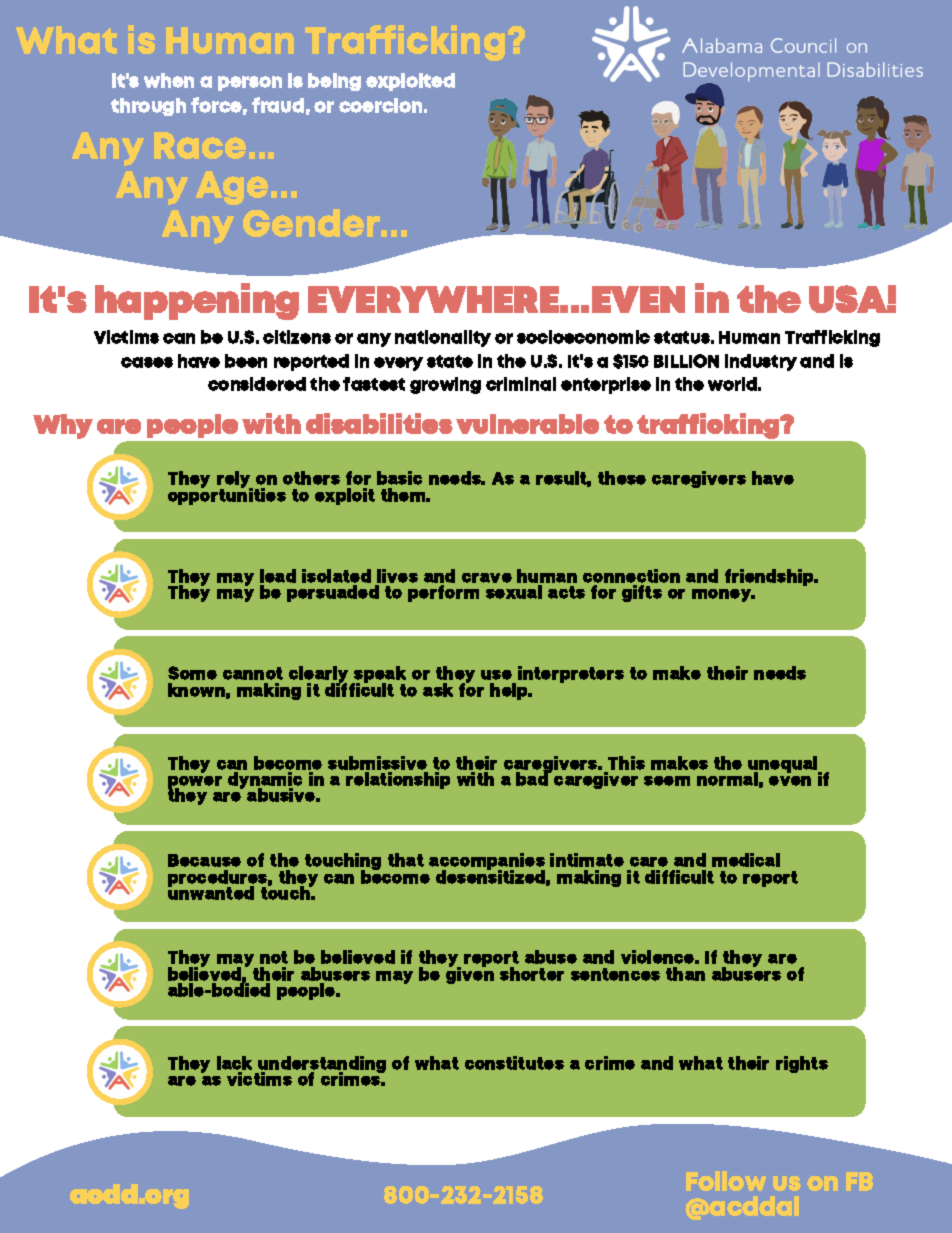 The width and height of the page is (952, 1233). I want to click on unequal, so click(784, 765).
